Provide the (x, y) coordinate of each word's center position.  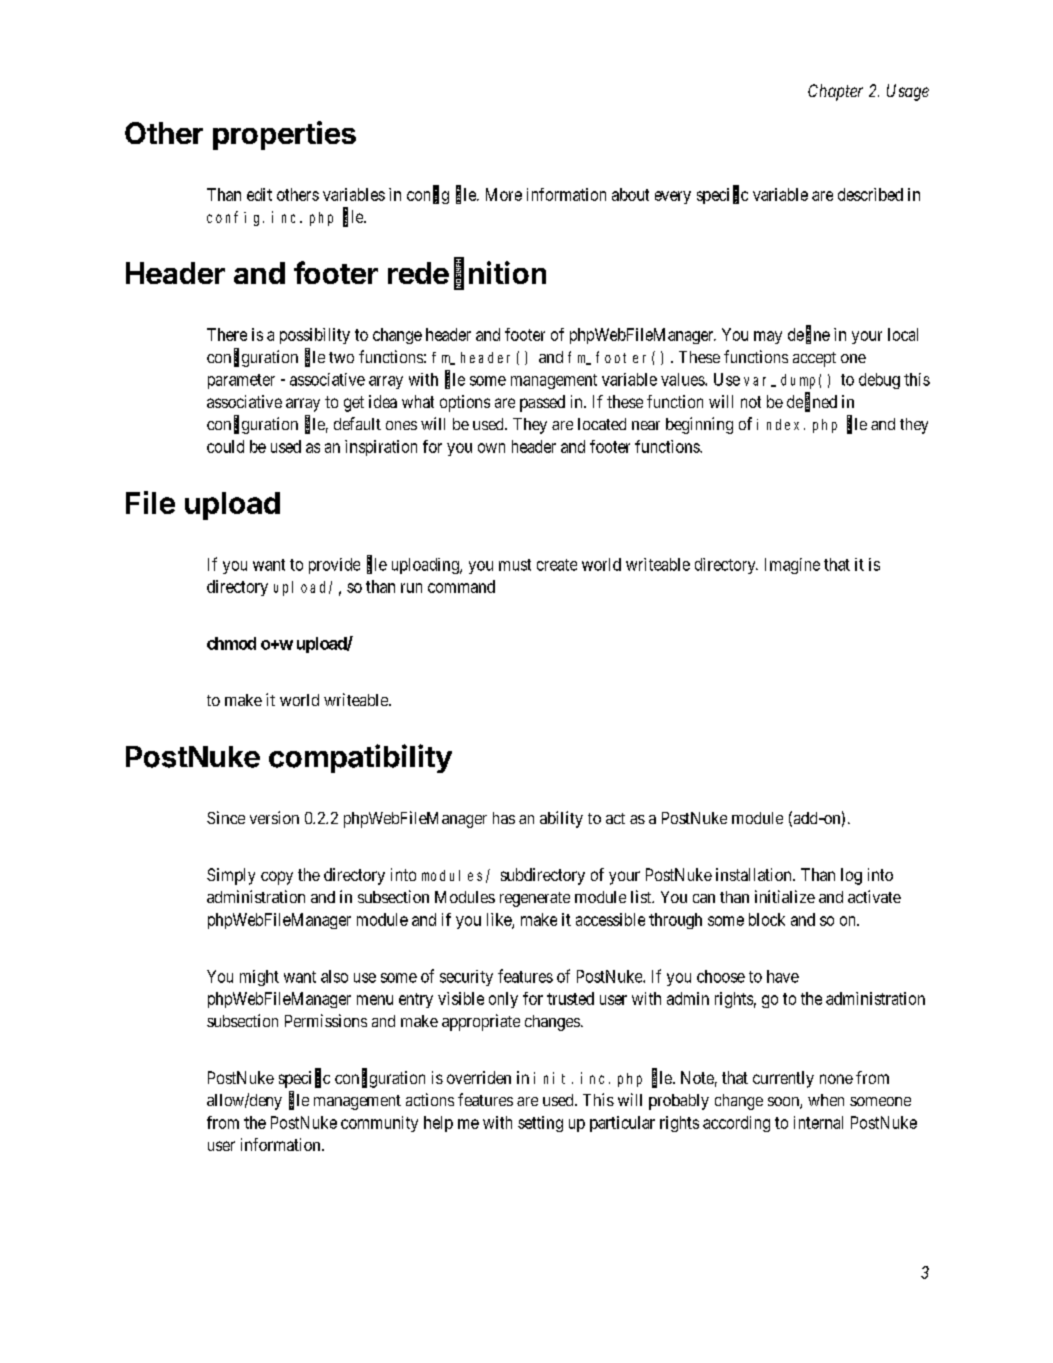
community (379, 1124)
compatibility (360, 758)
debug (879, 381)
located (602, 424)
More (504, 194)
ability (561, 819)
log (851, 876)
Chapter (835, 92)
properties (284, 135)
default (357, 423)
